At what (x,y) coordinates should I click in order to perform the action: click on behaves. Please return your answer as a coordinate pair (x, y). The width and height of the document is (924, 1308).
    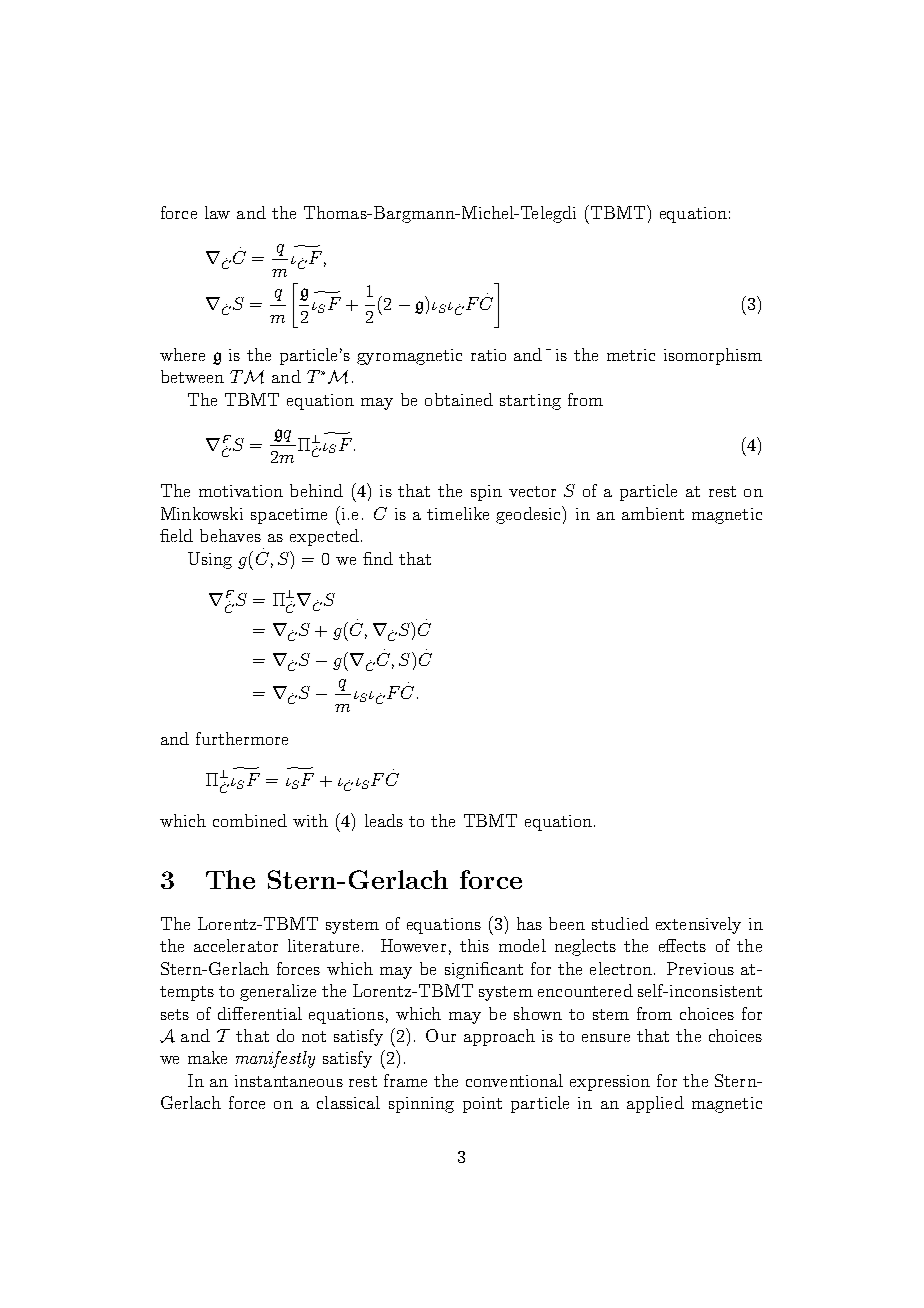
    Looking at the image, I should click on (230, 535).
